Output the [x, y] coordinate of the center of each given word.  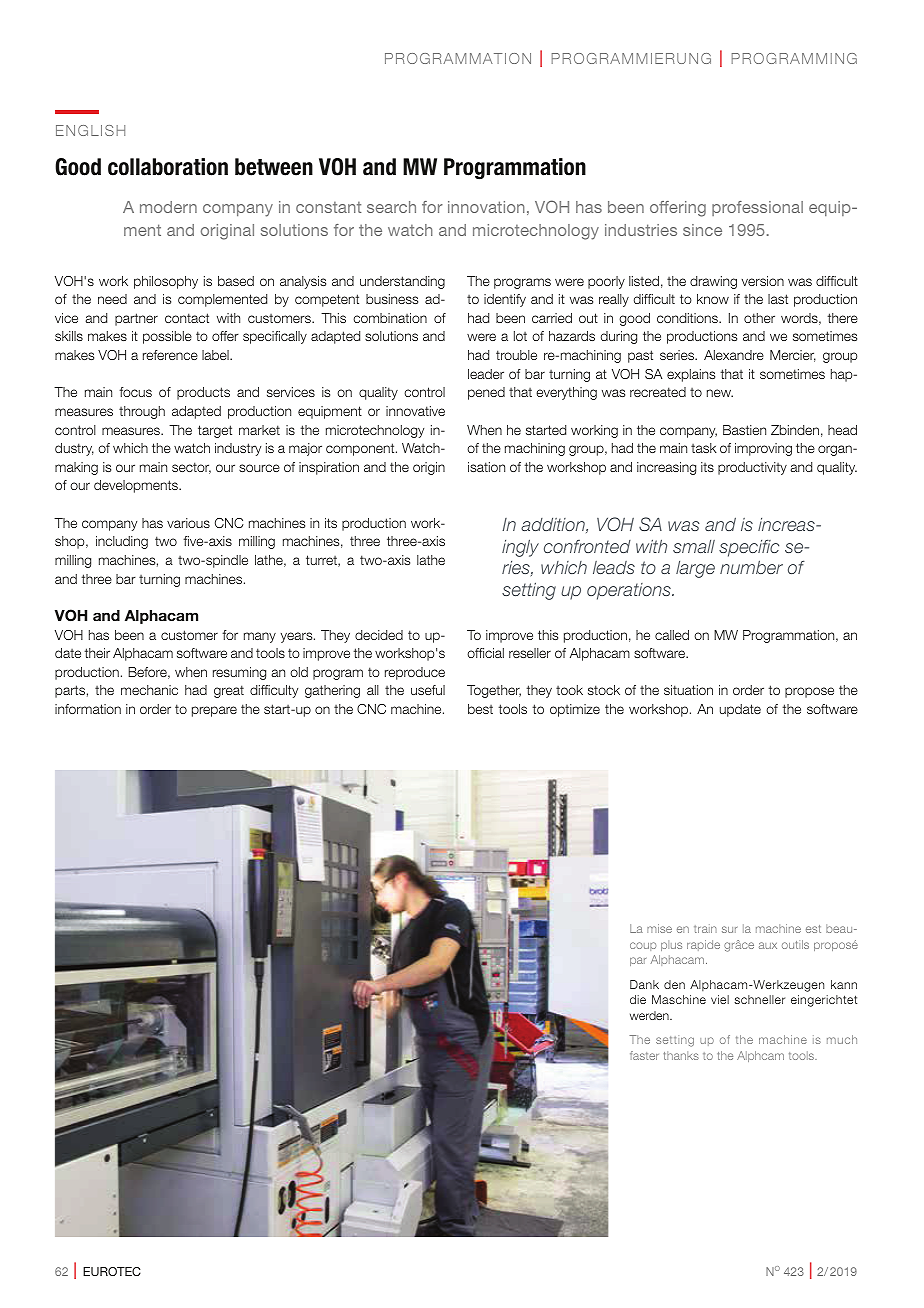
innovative [415, 411]
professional [757, 208]
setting [675, 1041]
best [480, 709]
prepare [214, 711]
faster [644, 1055]
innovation [486, 207]
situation [688, 690]
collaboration [168, 167]
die [638, 999]
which [130, 448]
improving [763, 449]
